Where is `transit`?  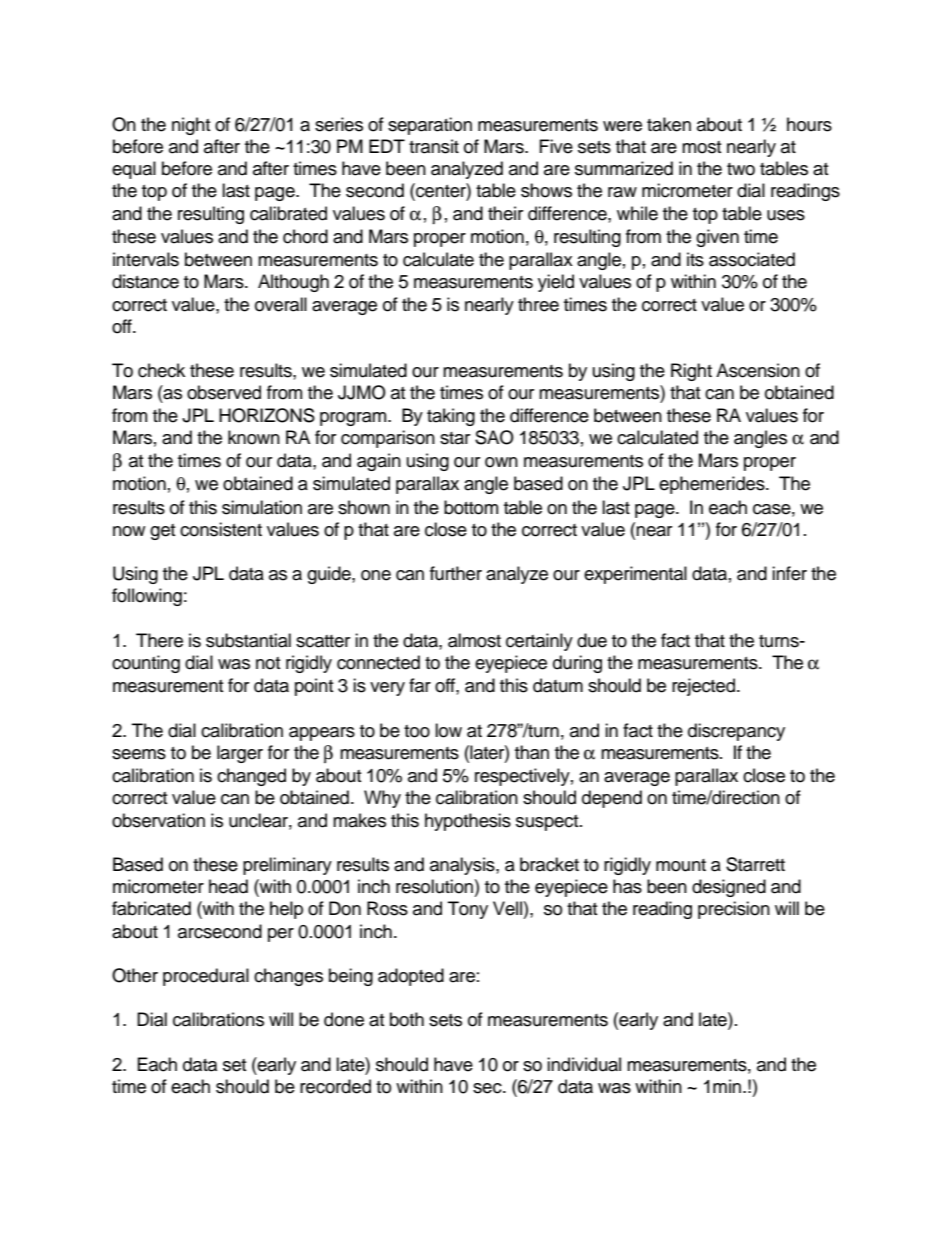
transit is located at coordinates (434, 146).
